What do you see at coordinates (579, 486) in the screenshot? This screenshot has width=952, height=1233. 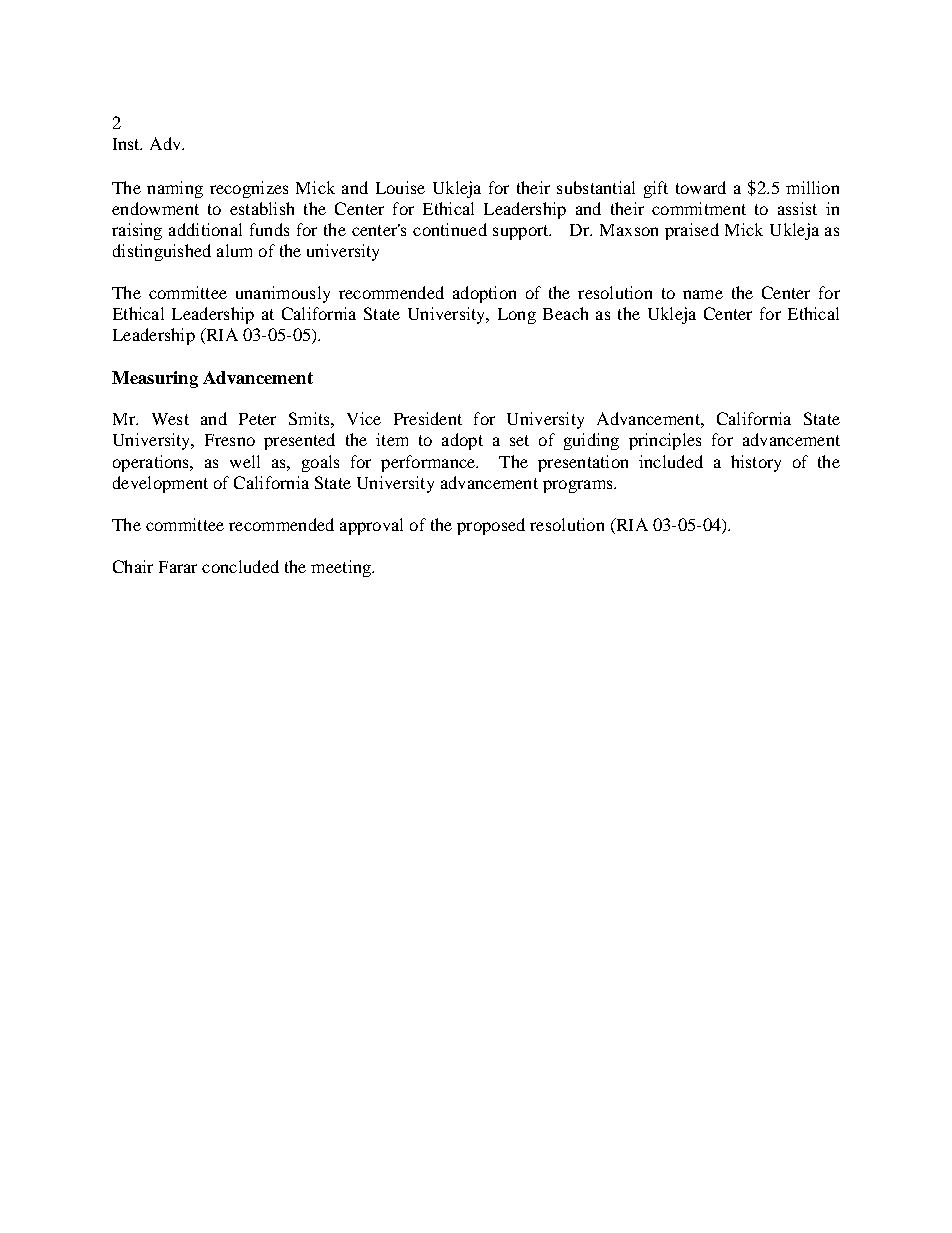 I see `programs` at bounding box center [579, 486].
